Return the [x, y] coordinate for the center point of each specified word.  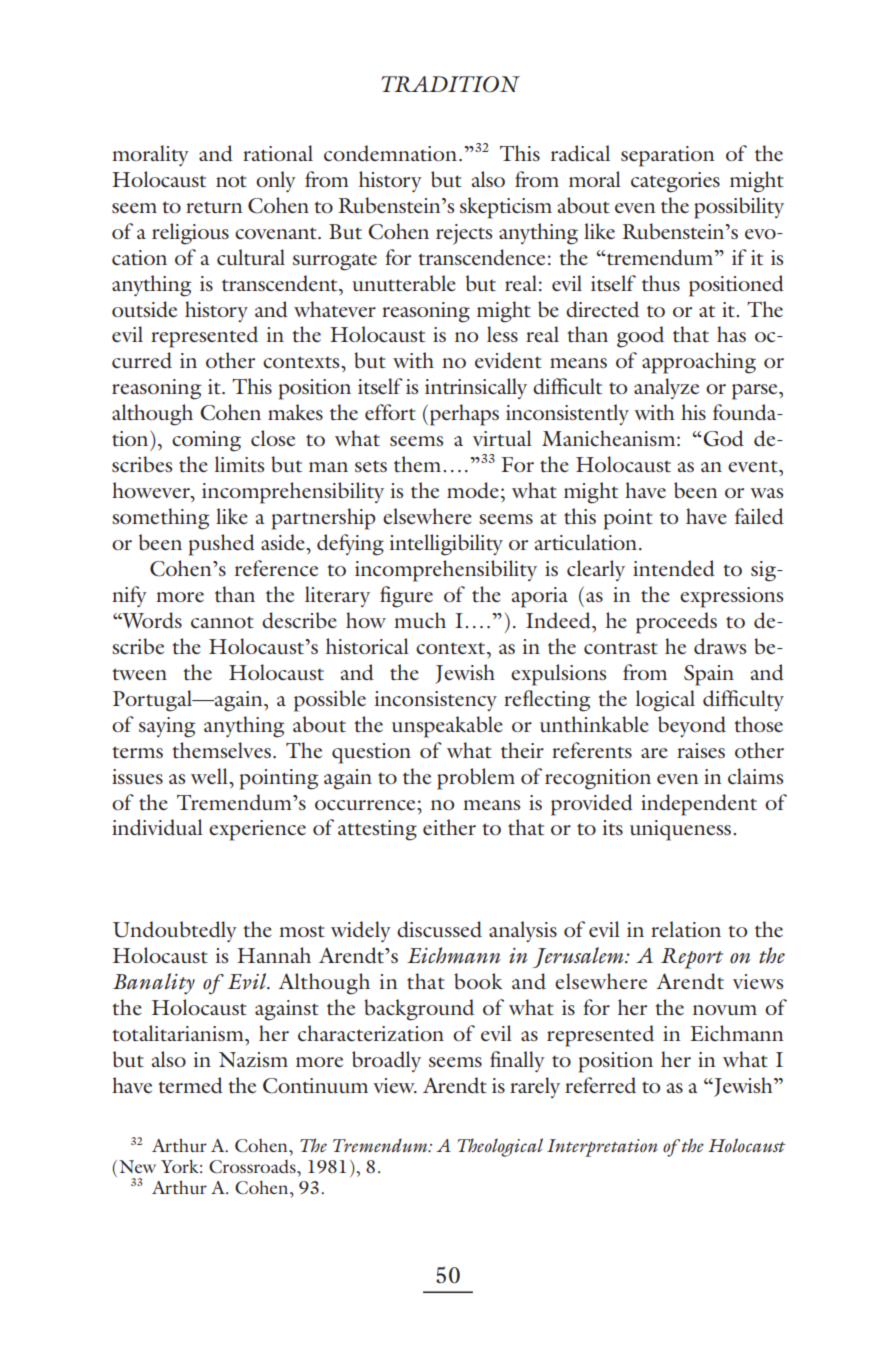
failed [759, 516]
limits [239, 464]
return [214, 207]
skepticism [506, 208]
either [449, 827]
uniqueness [682, 830]
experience [257, 830]
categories [675, 182]
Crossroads [253, 1166]
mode [473, 490]
